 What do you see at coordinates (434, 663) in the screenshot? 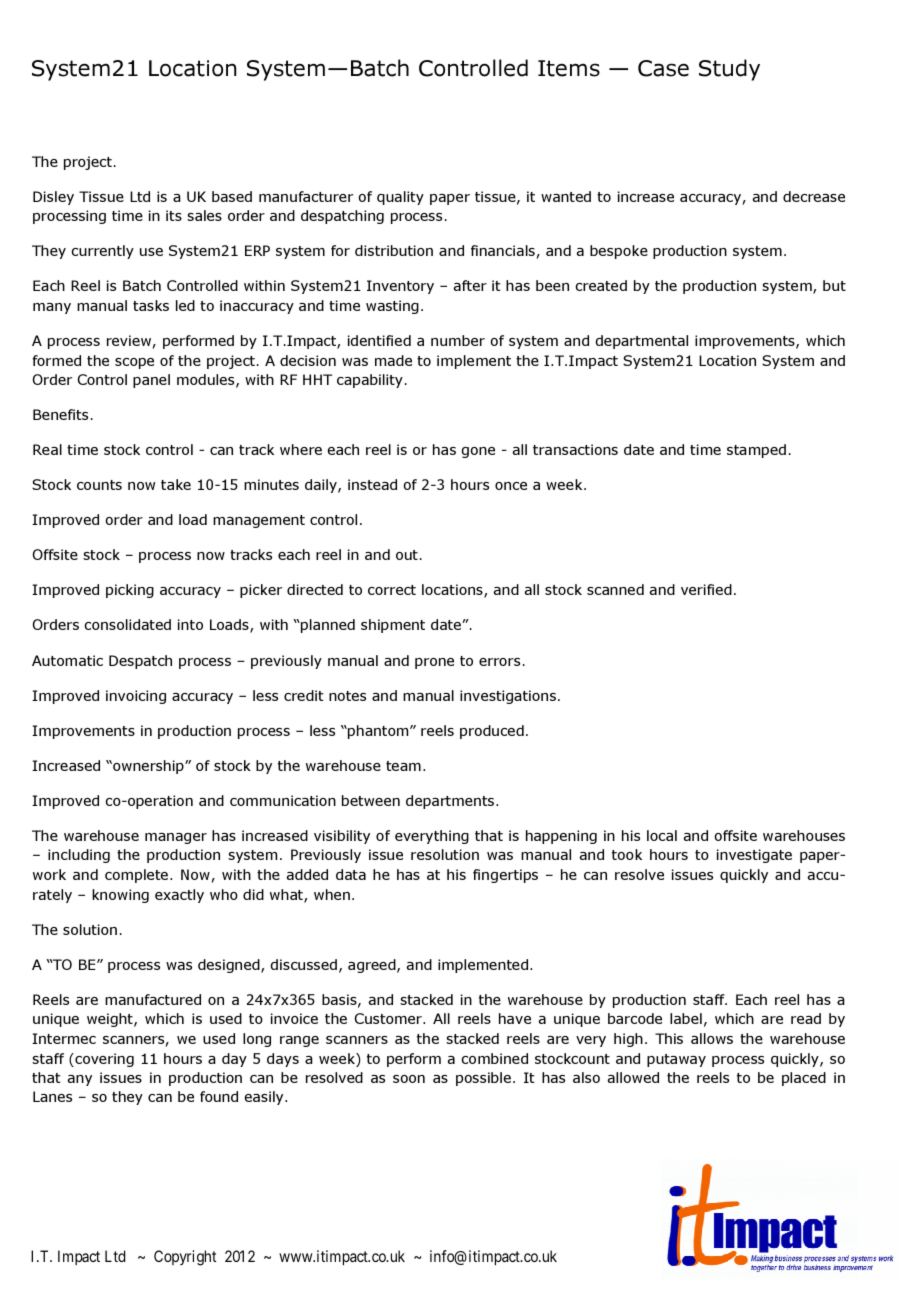
I see `prone` at bounding box center [434, 663].
